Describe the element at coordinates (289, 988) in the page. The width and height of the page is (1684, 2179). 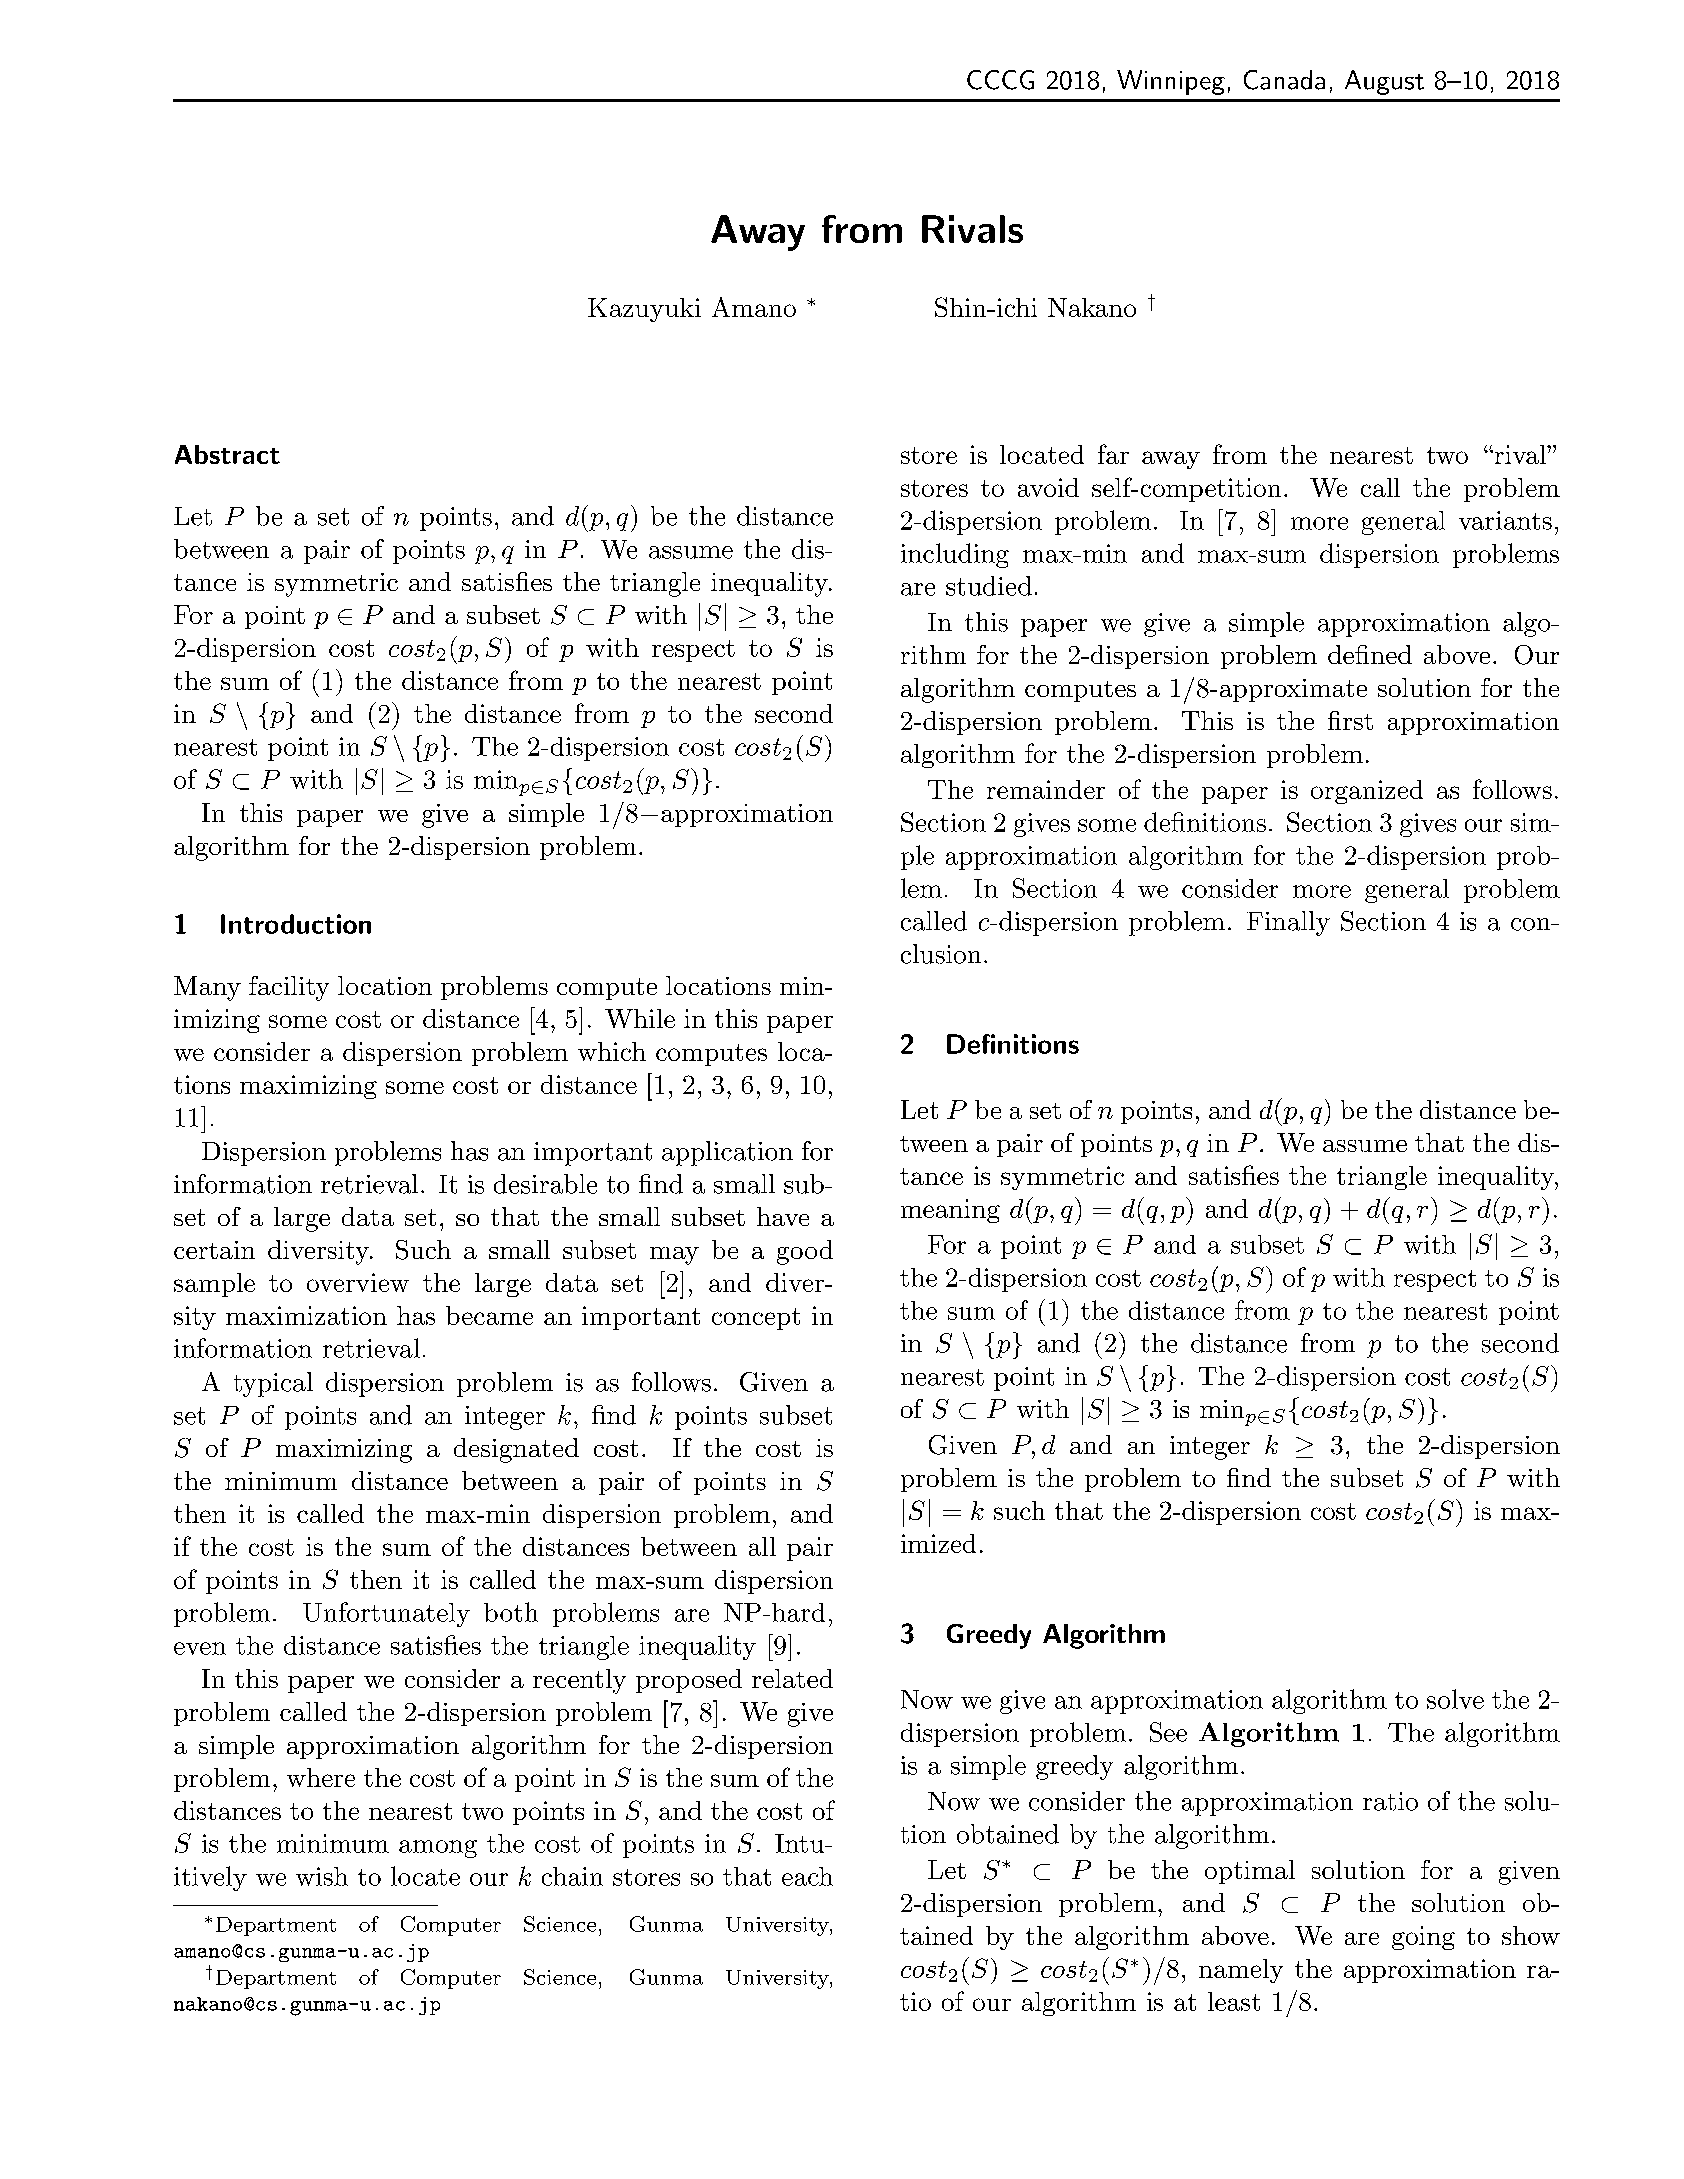
I see `facility` at that location.
